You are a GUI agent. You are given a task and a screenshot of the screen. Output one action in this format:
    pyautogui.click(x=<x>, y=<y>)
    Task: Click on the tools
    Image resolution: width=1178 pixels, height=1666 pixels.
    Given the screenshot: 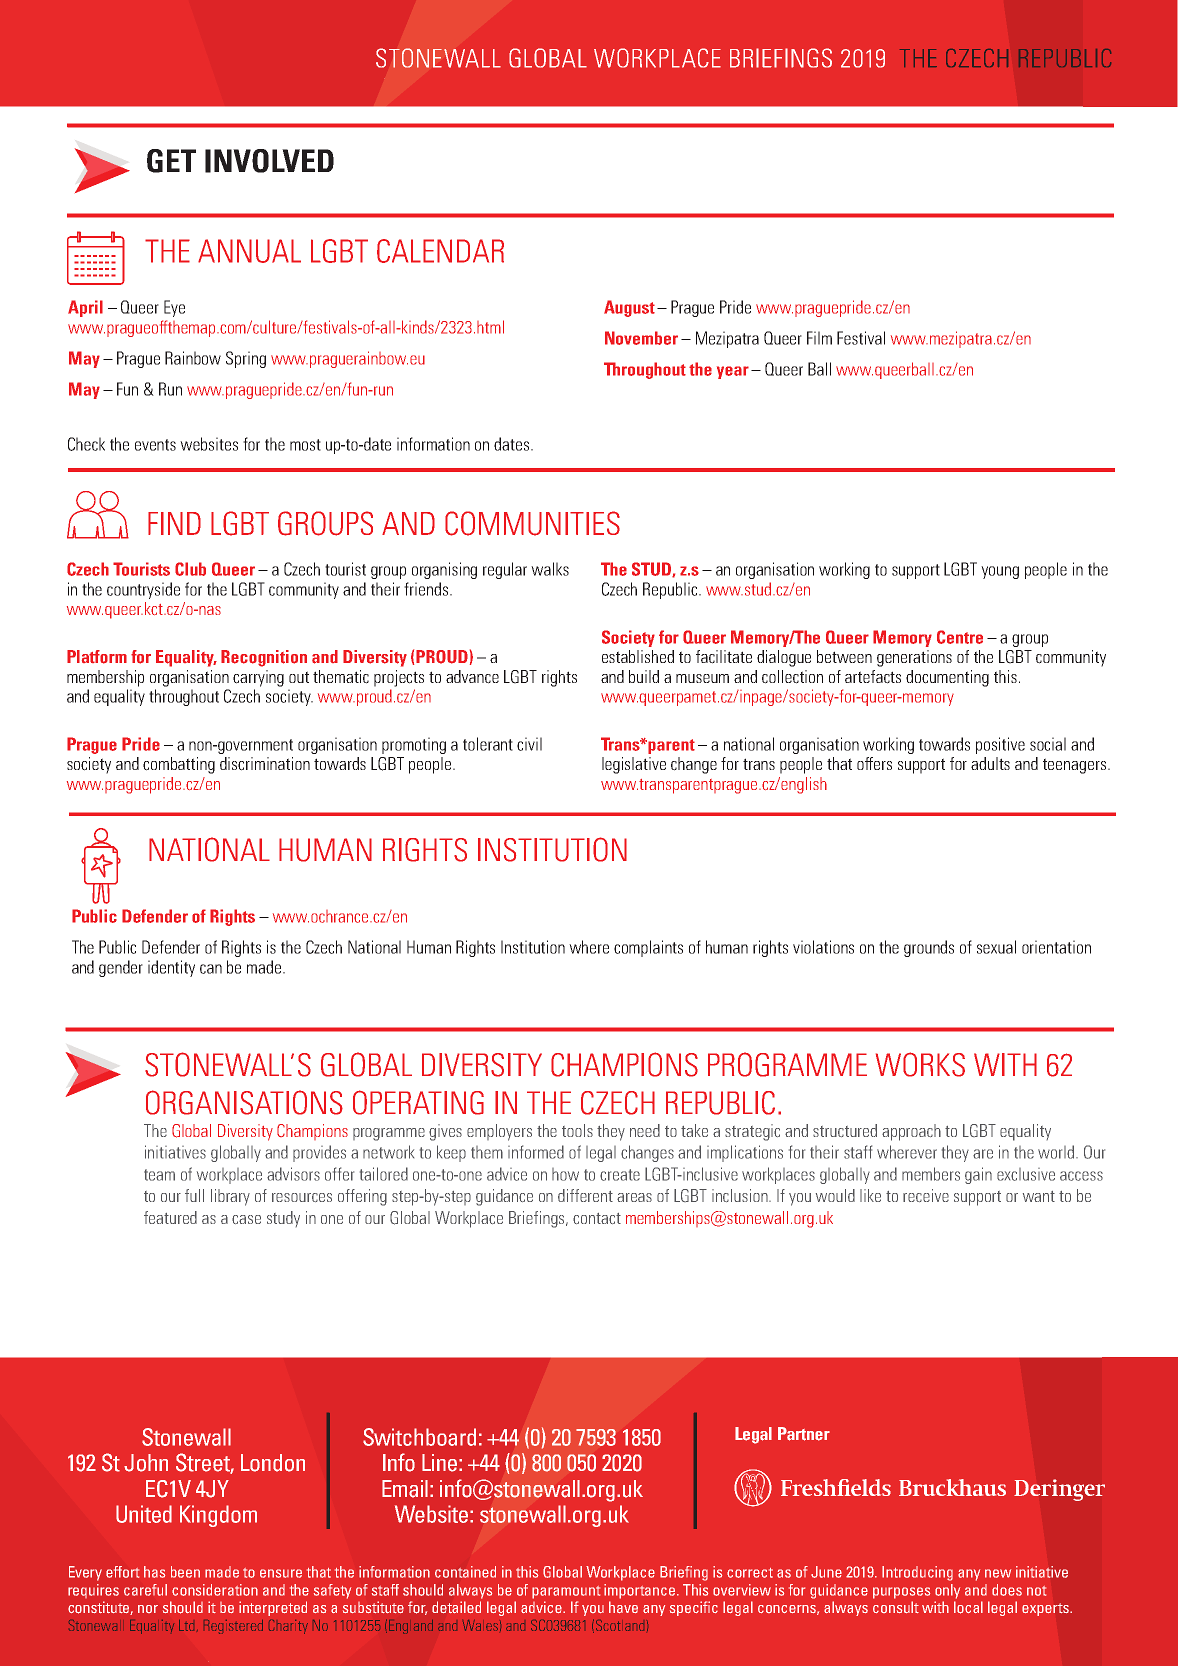 What is the action you would take?
    pyautogui.click(x=577, y=1130)
